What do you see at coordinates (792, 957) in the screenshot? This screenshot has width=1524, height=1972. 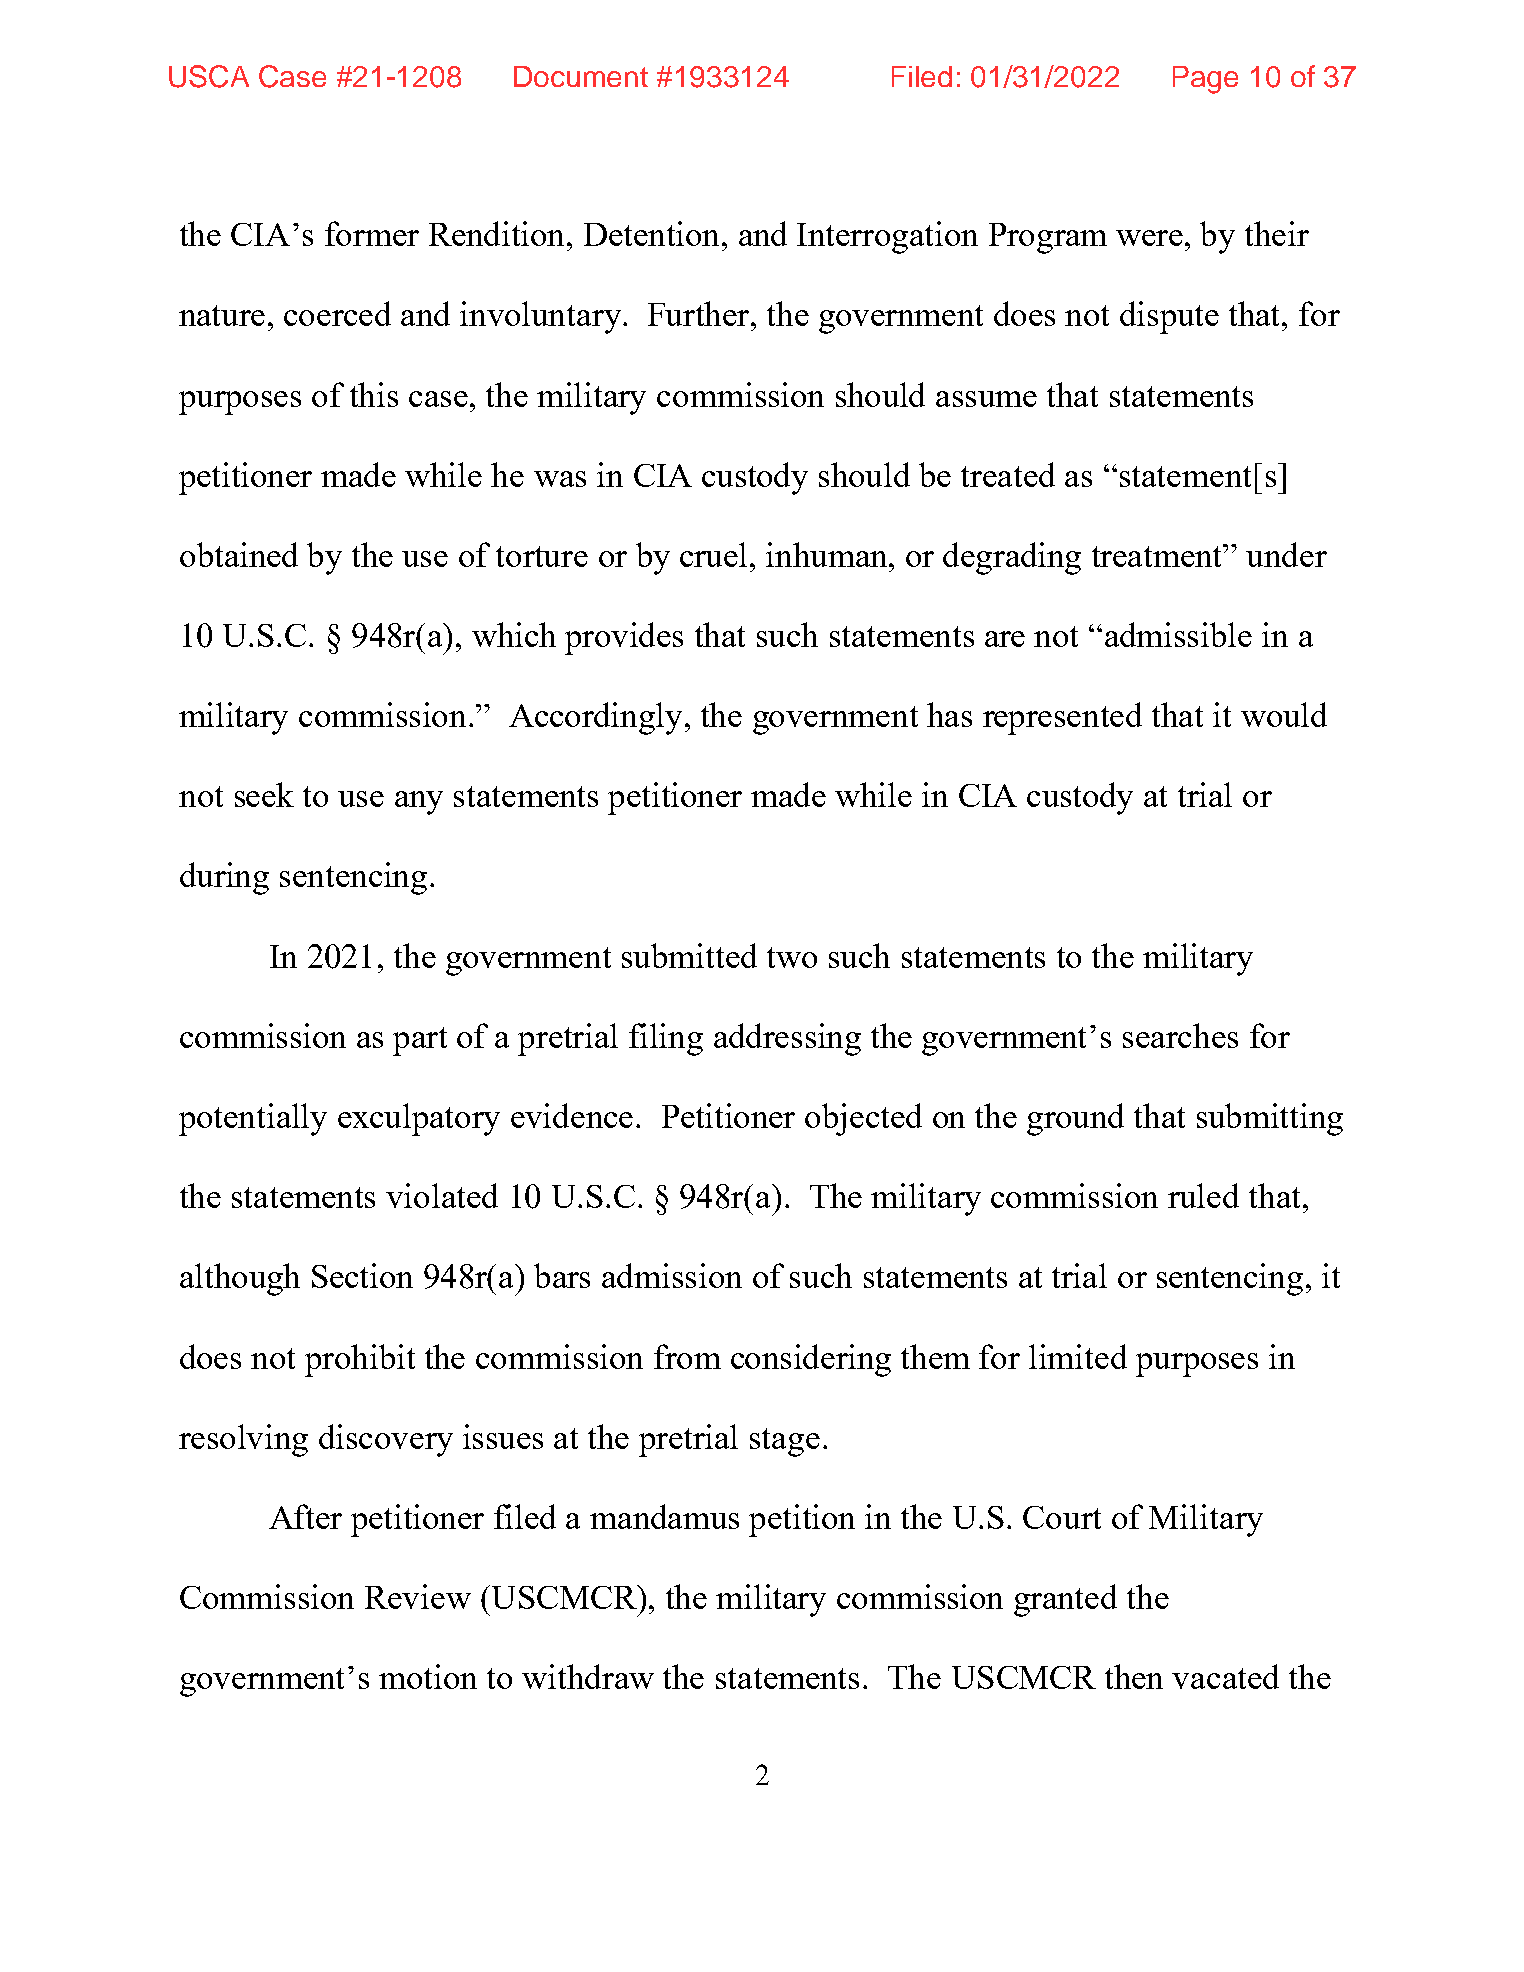 I see `two` at bounding box center [792, 957].
